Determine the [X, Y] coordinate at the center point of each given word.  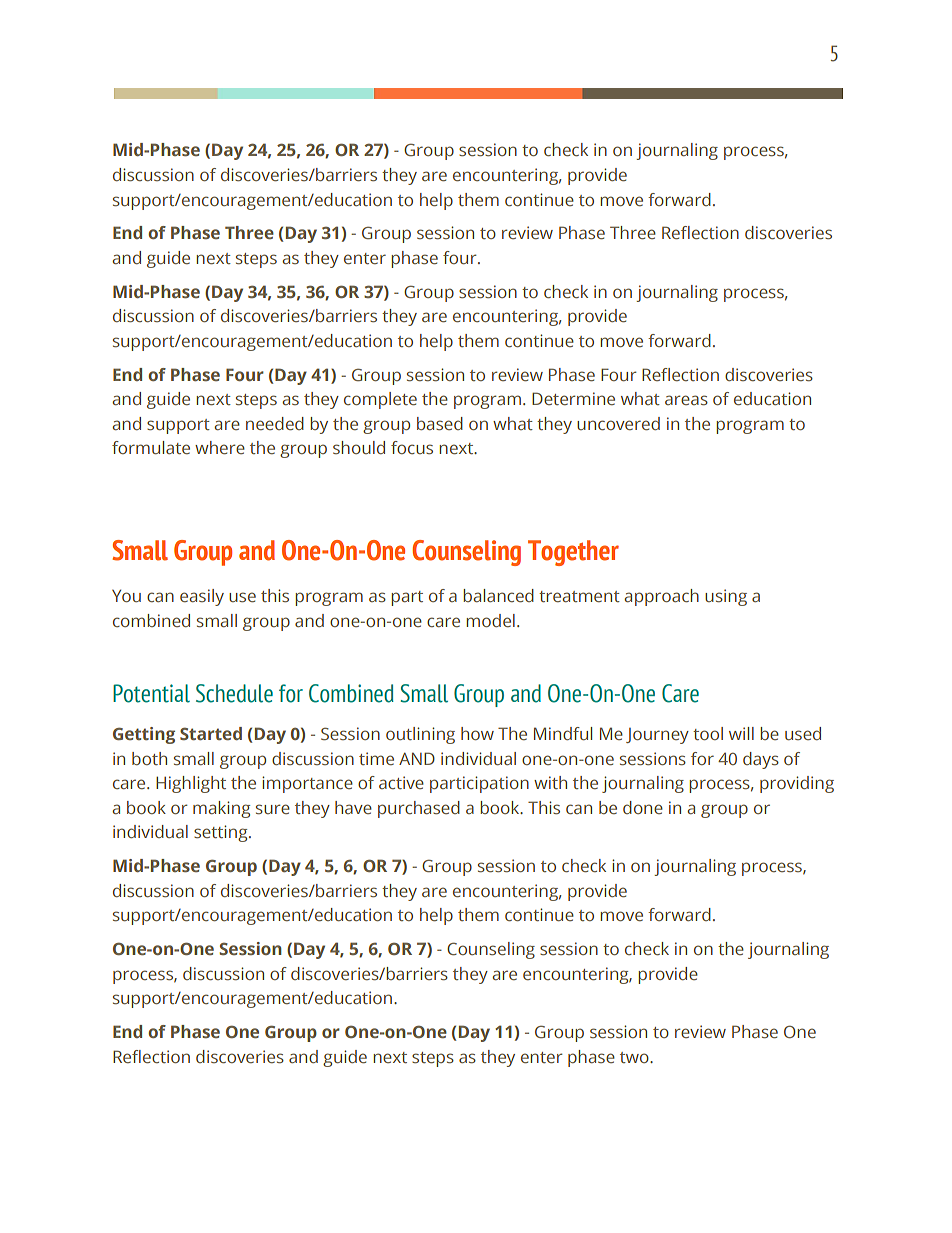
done [643, 807]
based [440, 423]
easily [202, 597]
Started [211, 733]
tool [708, 733]
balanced [498, 595]
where [220, 447]
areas [686, 400]
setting [222, 833]
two [635, 1057]
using [726, 597]
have [353, 807]
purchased [419, 809]
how [477, 733]
